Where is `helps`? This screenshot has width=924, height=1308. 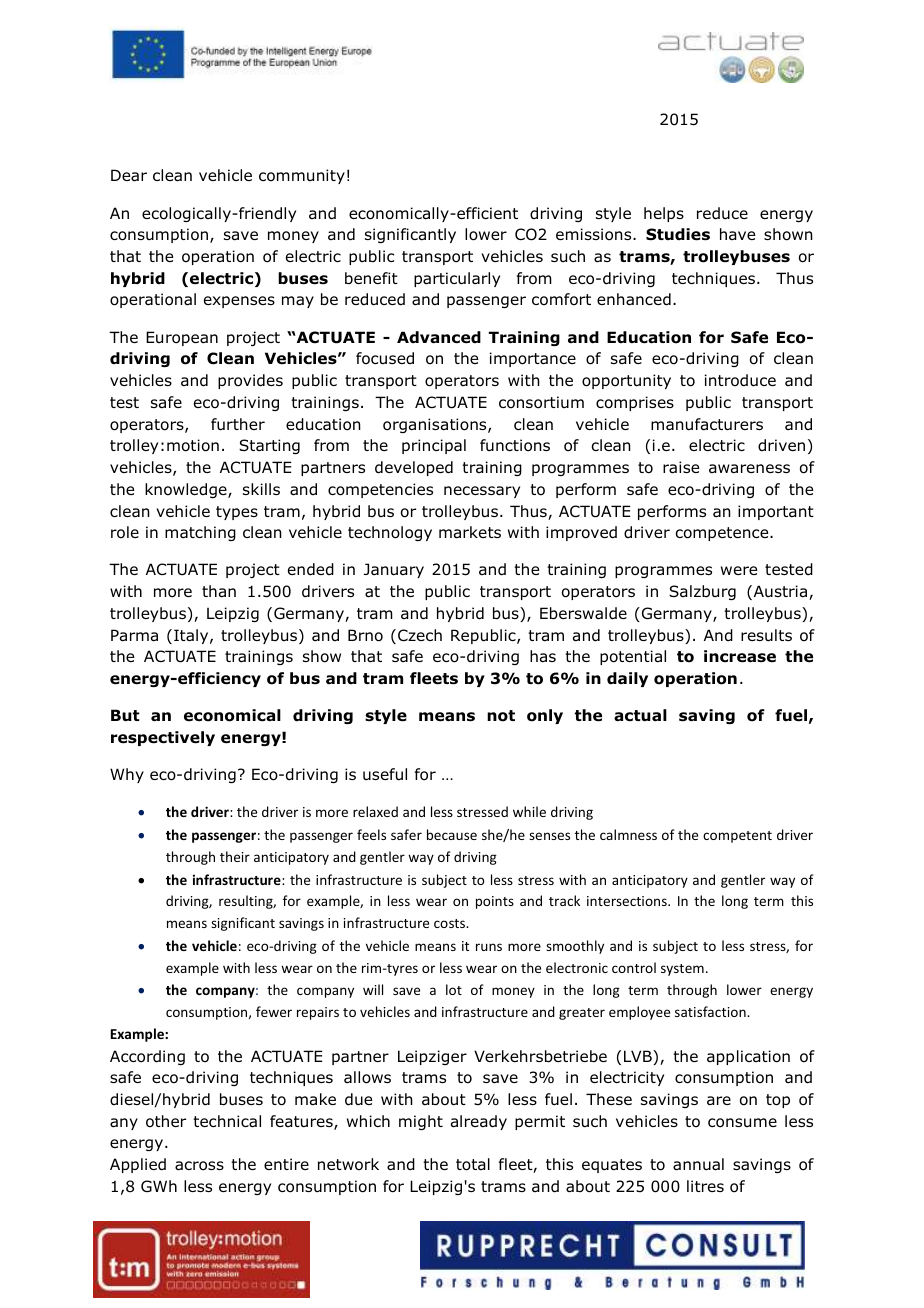 helps is located at coordinates (664, 214).
